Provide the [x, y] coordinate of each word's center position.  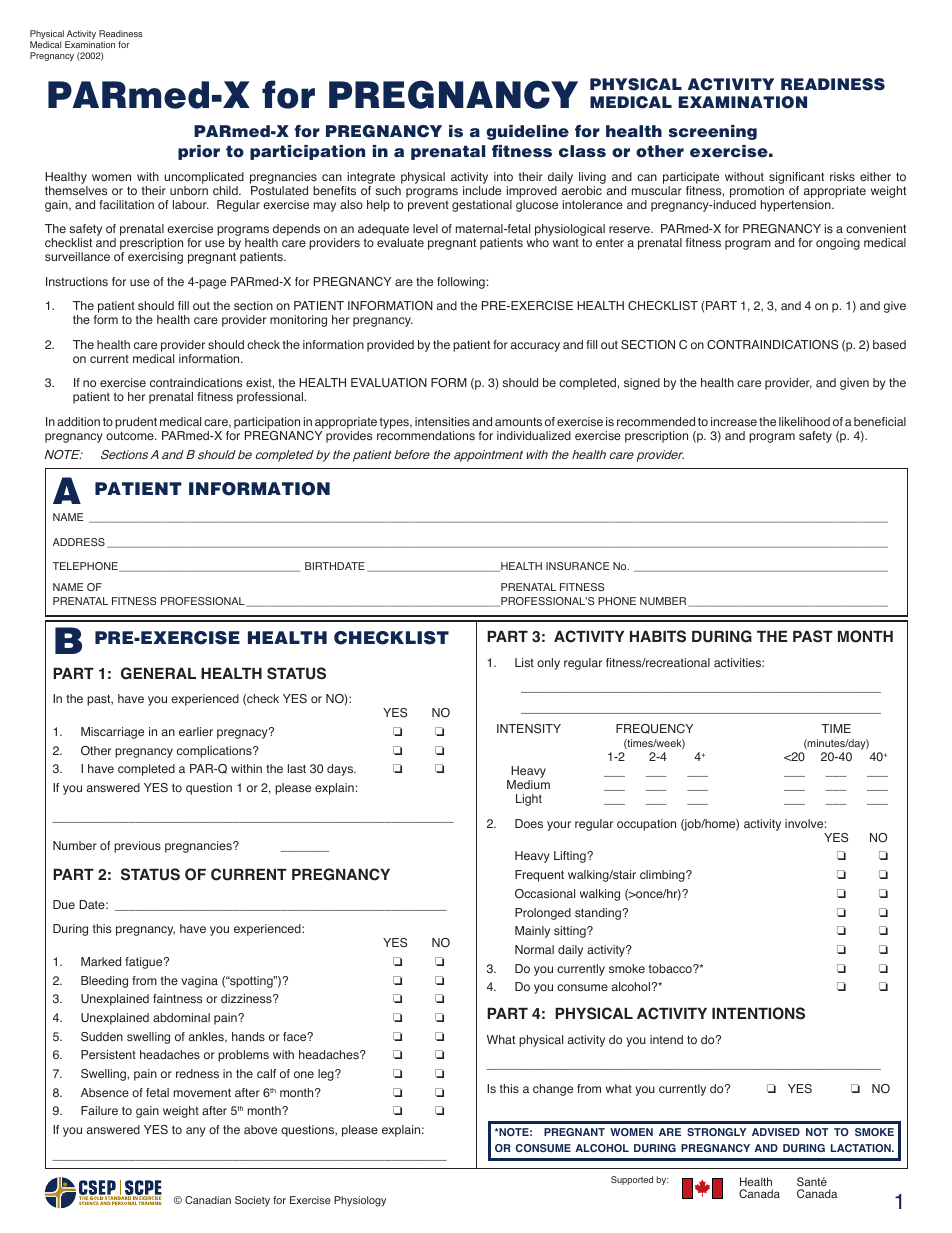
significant [796, 178]
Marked [101, 961]
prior [199, 152]
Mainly [532, 932]
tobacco [671, 969]
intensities [442, 421]
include [482, 190]
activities [738, 662]
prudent [136, 423]
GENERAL [158, 673]
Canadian [208, 1200]
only [548, 664]
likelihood [804, 421]
